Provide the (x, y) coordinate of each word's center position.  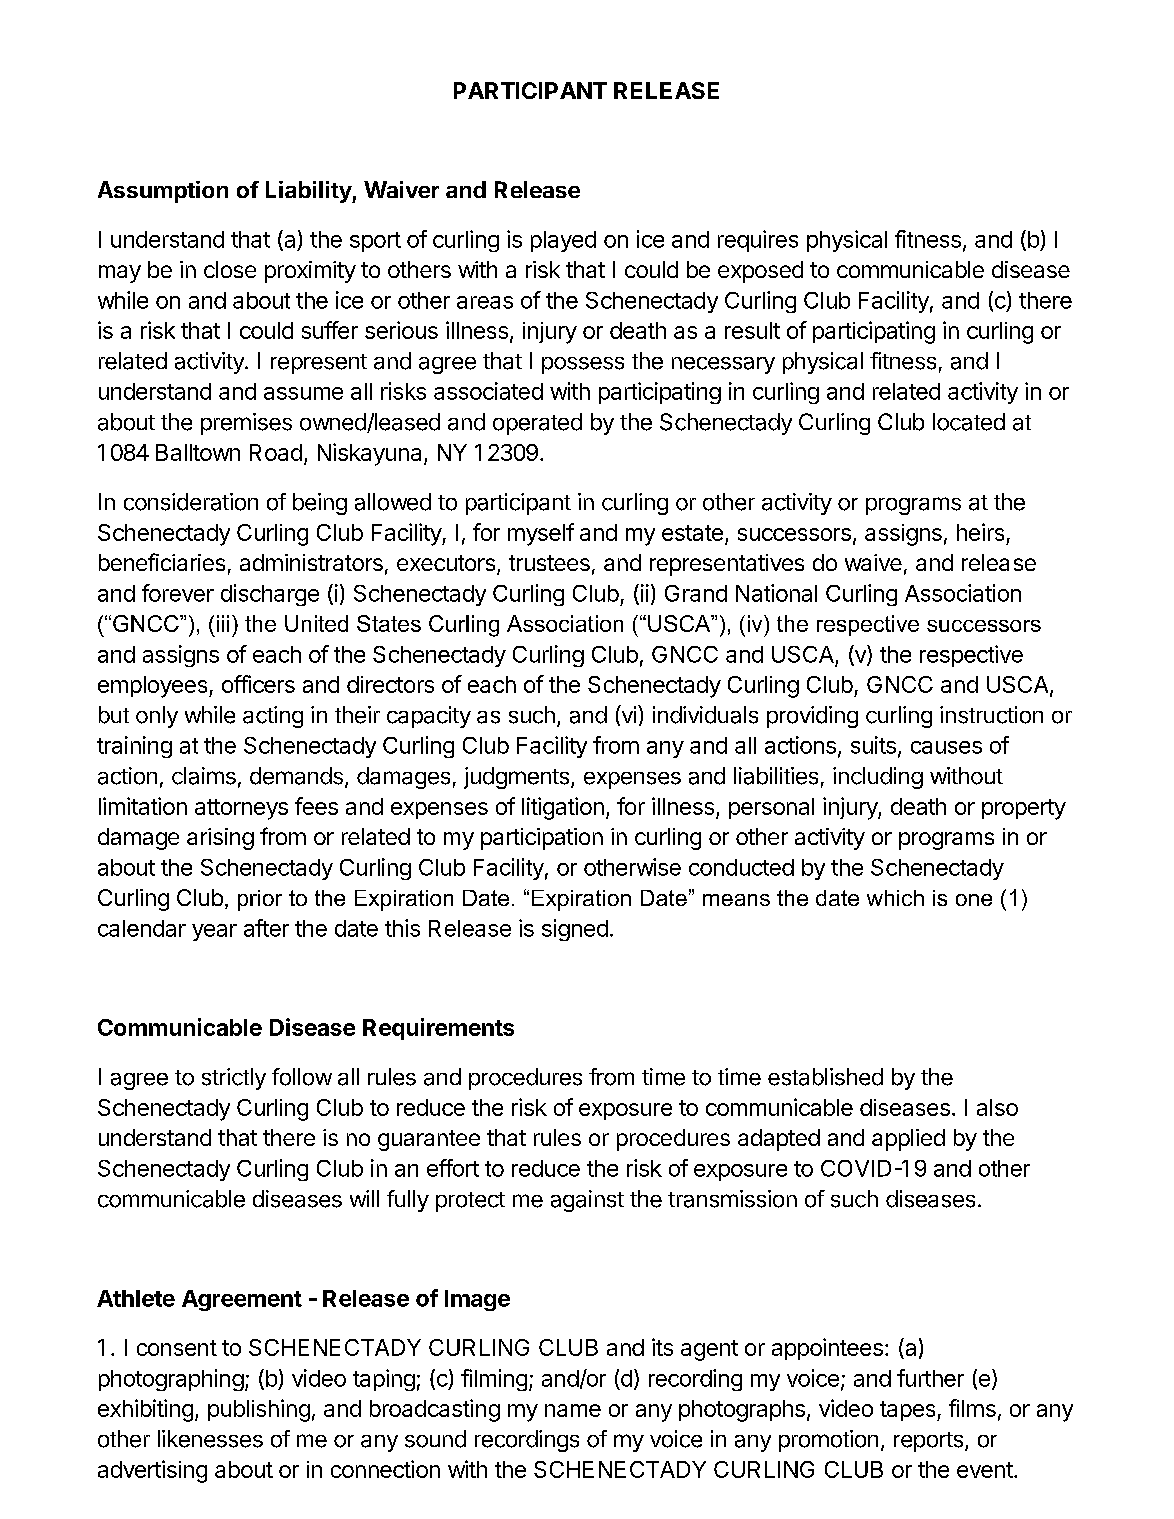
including (878, 778)
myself (541, 534)
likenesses (210, 1439)
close (230, 269)
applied (908, 1140)
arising (220, 839)
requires (758, 241)
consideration (191, 502)
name (573, 1410)
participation (542, 839)
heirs (980, 532)
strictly (234, 1079)
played (563, 241)
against (587, 1201)
